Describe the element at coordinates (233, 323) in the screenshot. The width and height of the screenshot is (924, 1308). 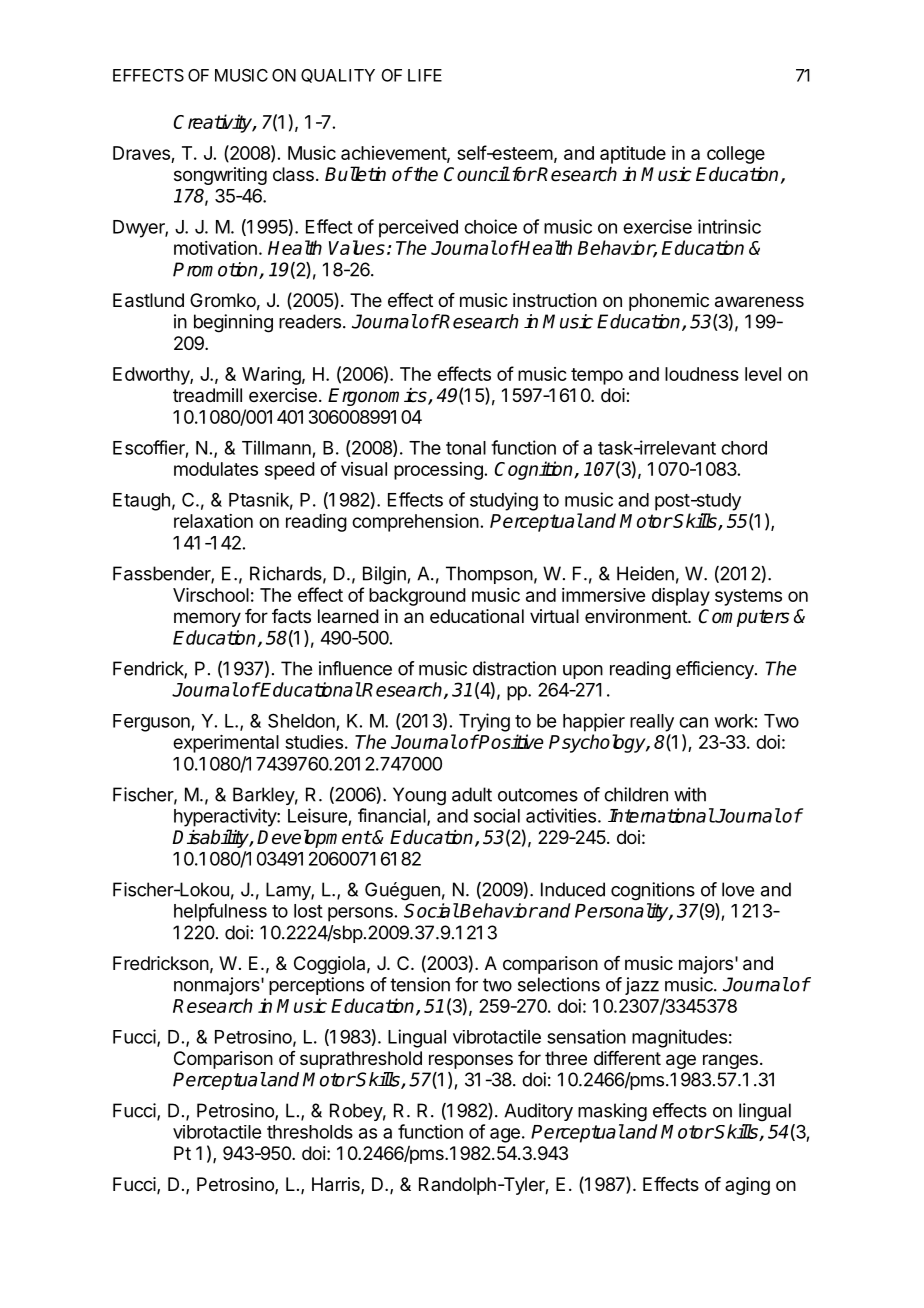
I see `beginning` at that location.
